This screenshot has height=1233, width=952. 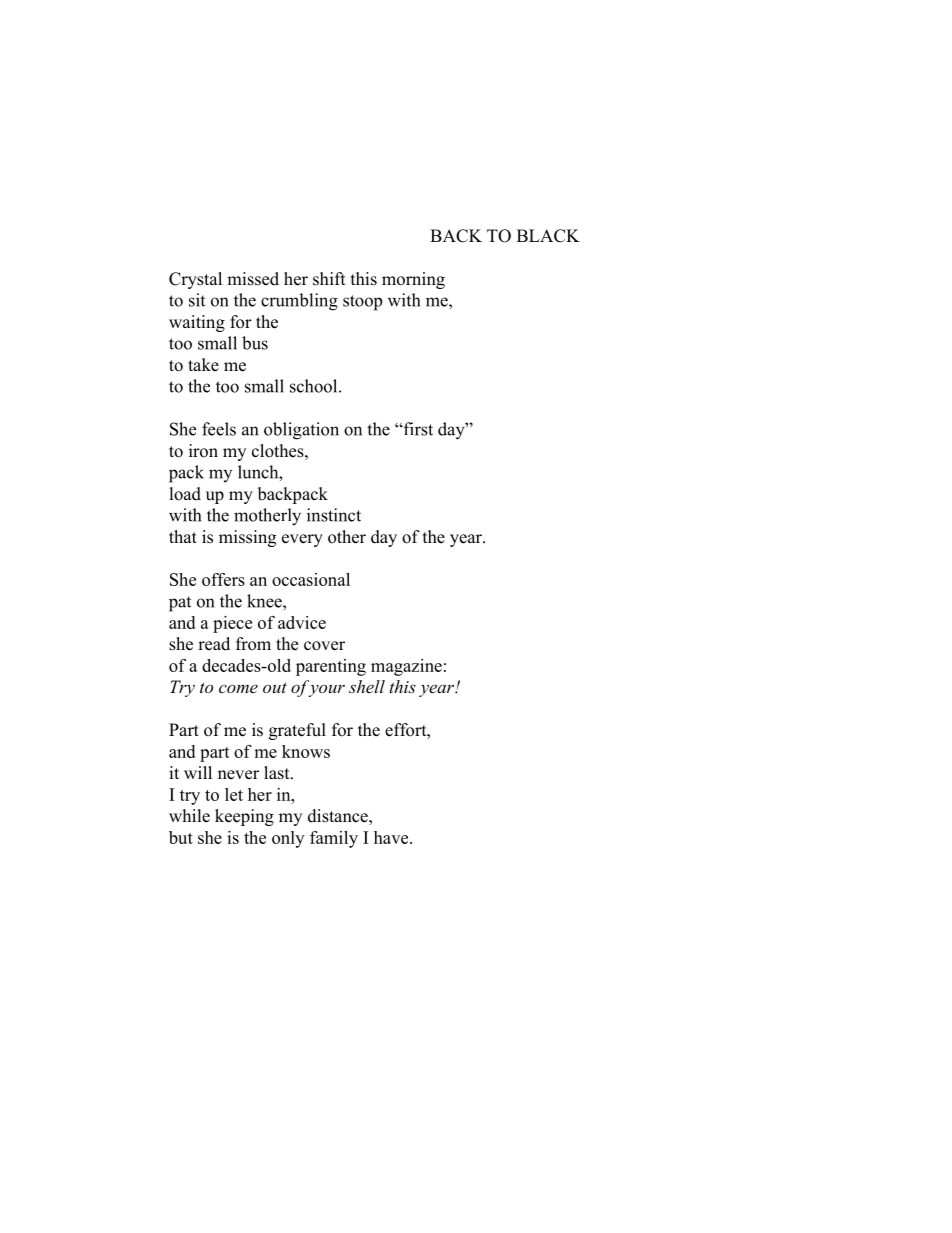 What do you see at coordinates (301, 431) in the screenshot?
I see `obligation` at bounding box center [301, 431].
